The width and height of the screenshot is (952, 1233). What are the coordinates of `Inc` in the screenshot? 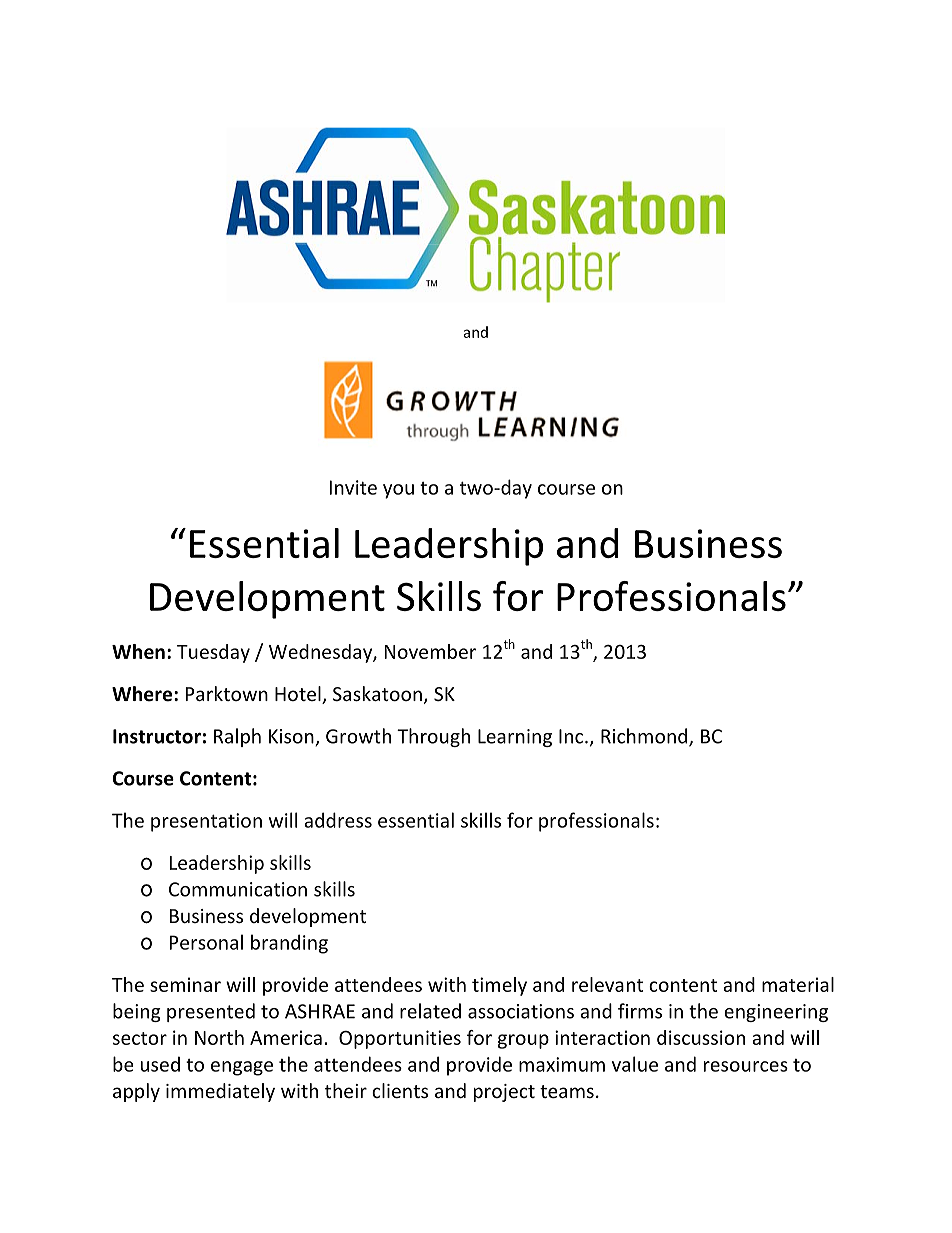 It's located at (572, 736).
